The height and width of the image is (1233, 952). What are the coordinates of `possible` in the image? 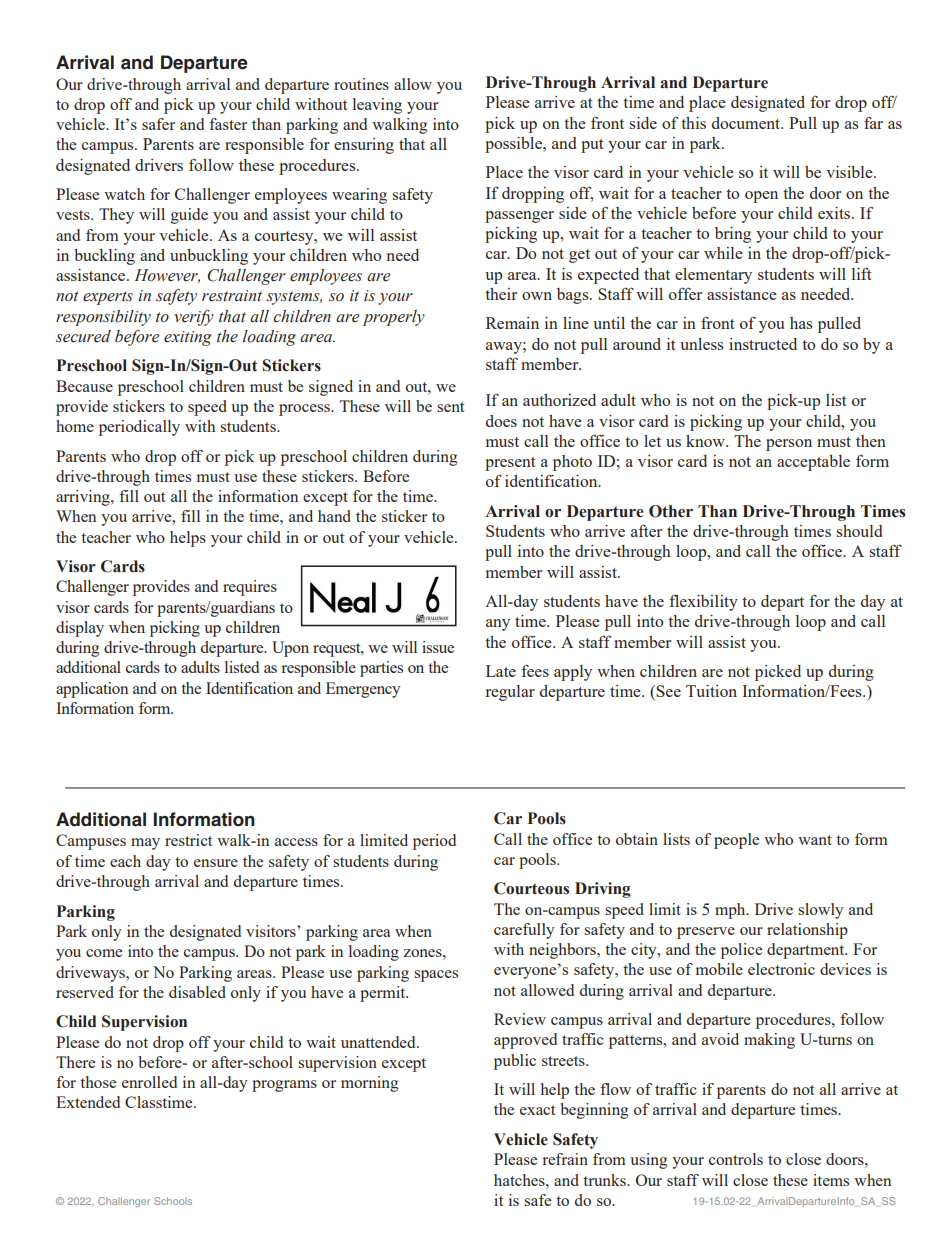 It's located at (514, 145).
